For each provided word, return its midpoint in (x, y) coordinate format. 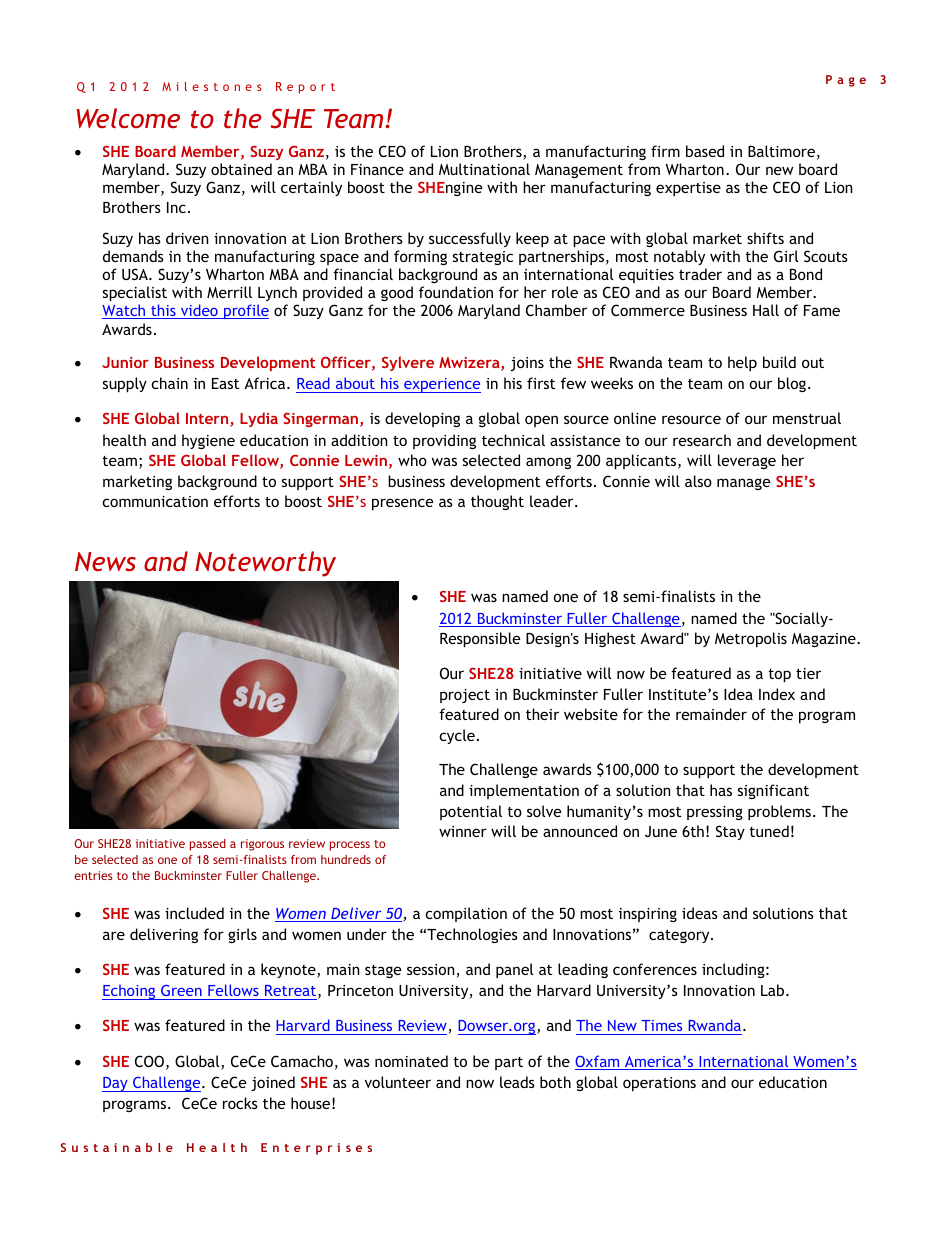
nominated (411, 1061)
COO (149, 1061)
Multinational (484, 169)
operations (659, 1084)
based (705, 151)
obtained (241, 169)
